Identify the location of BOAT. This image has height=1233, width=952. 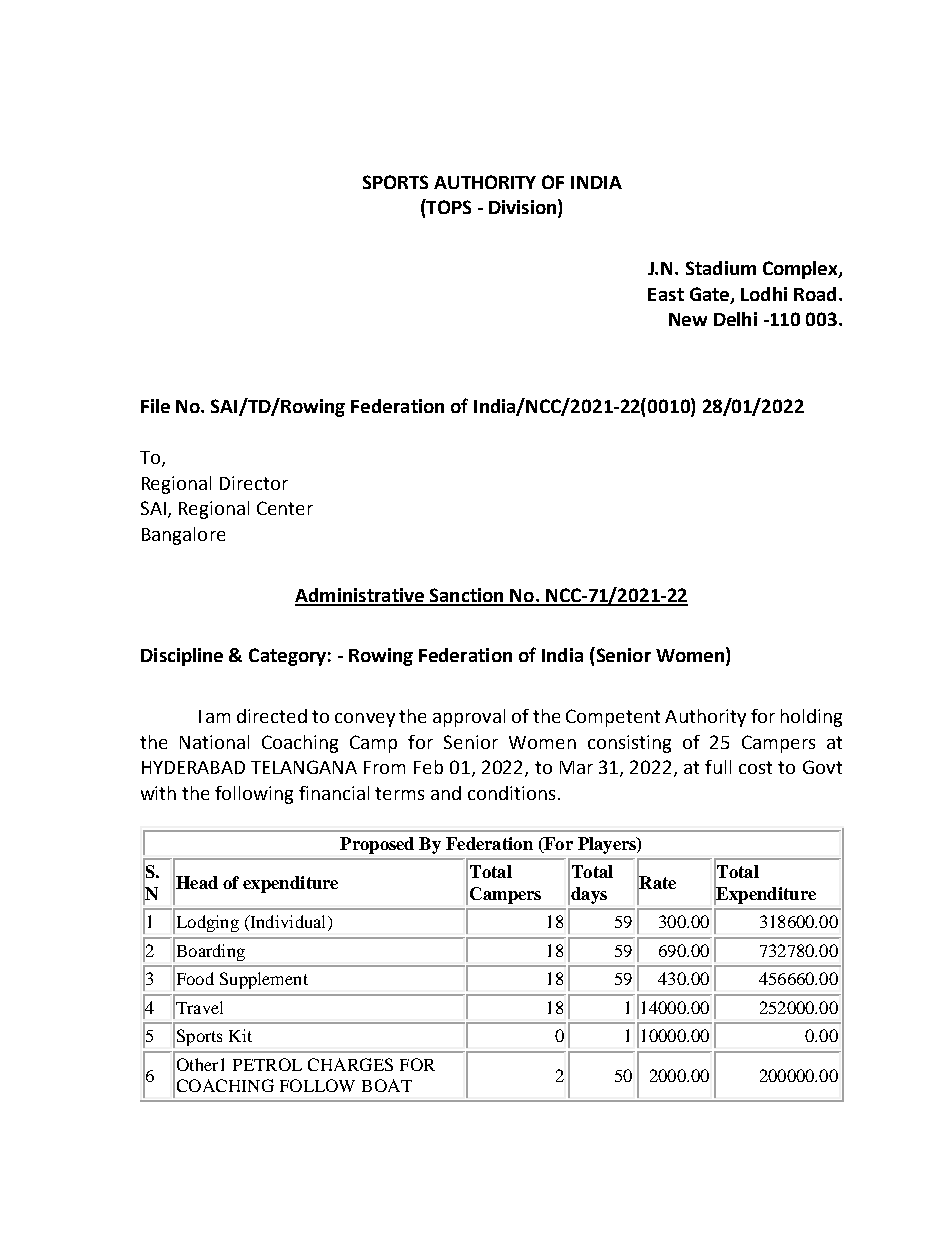
(387, 1085).
